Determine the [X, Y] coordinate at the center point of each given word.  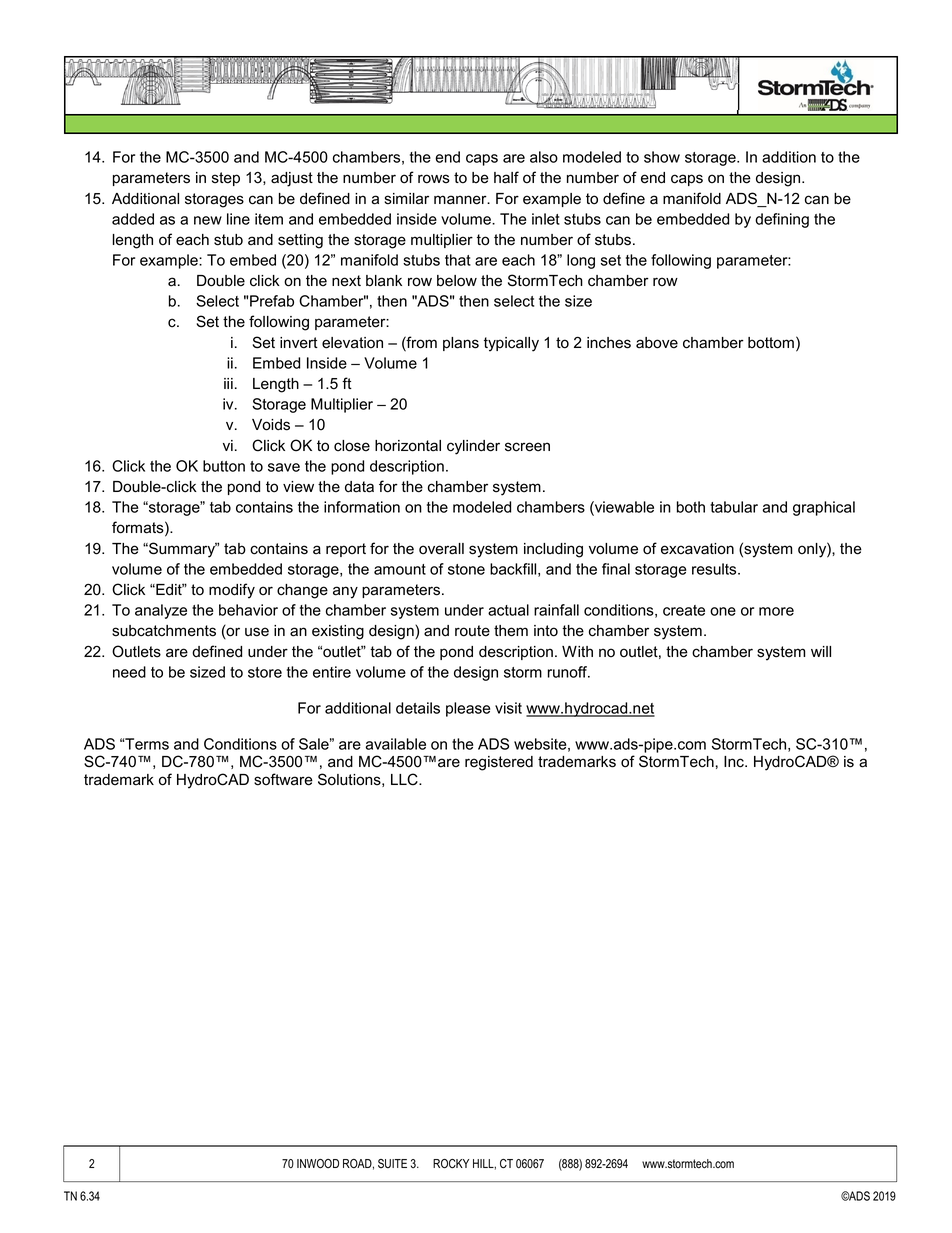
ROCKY [451, 1164]
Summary [182, 550]
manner [461, 200]
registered [499, 763]
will [821, 651]
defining [782, 220]
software [283, 779]
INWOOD [318, 1164]
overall [441, 549]
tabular [734, 507]
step [226, 179]
